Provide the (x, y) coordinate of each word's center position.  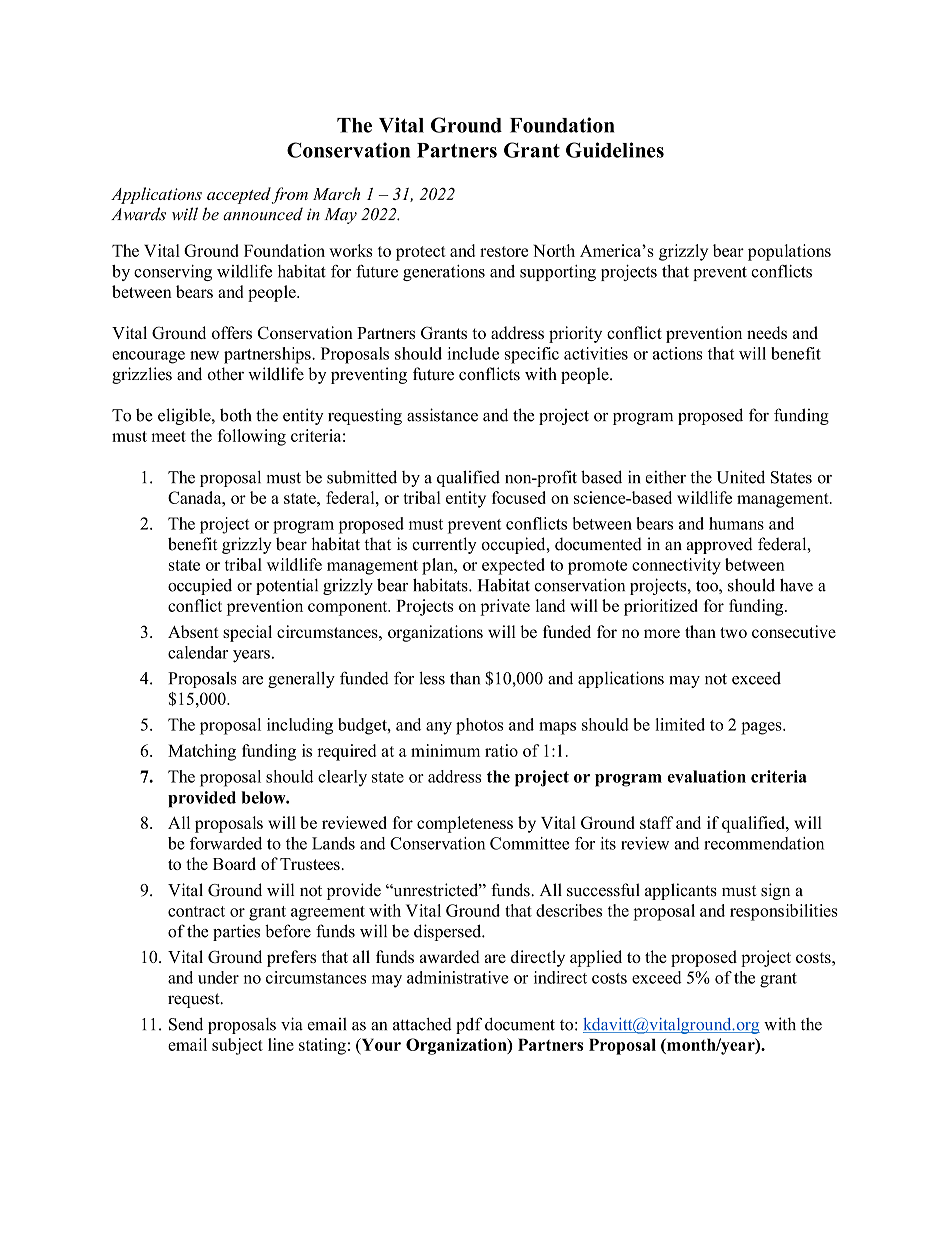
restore (504, 251)
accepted (239, 195)
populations (789, 252)
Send (186, 1024)
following (252, 437)
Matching (202, 752)
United (741, 477)
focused (519, 497)
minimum (445, 750)
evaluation (706, 776)
